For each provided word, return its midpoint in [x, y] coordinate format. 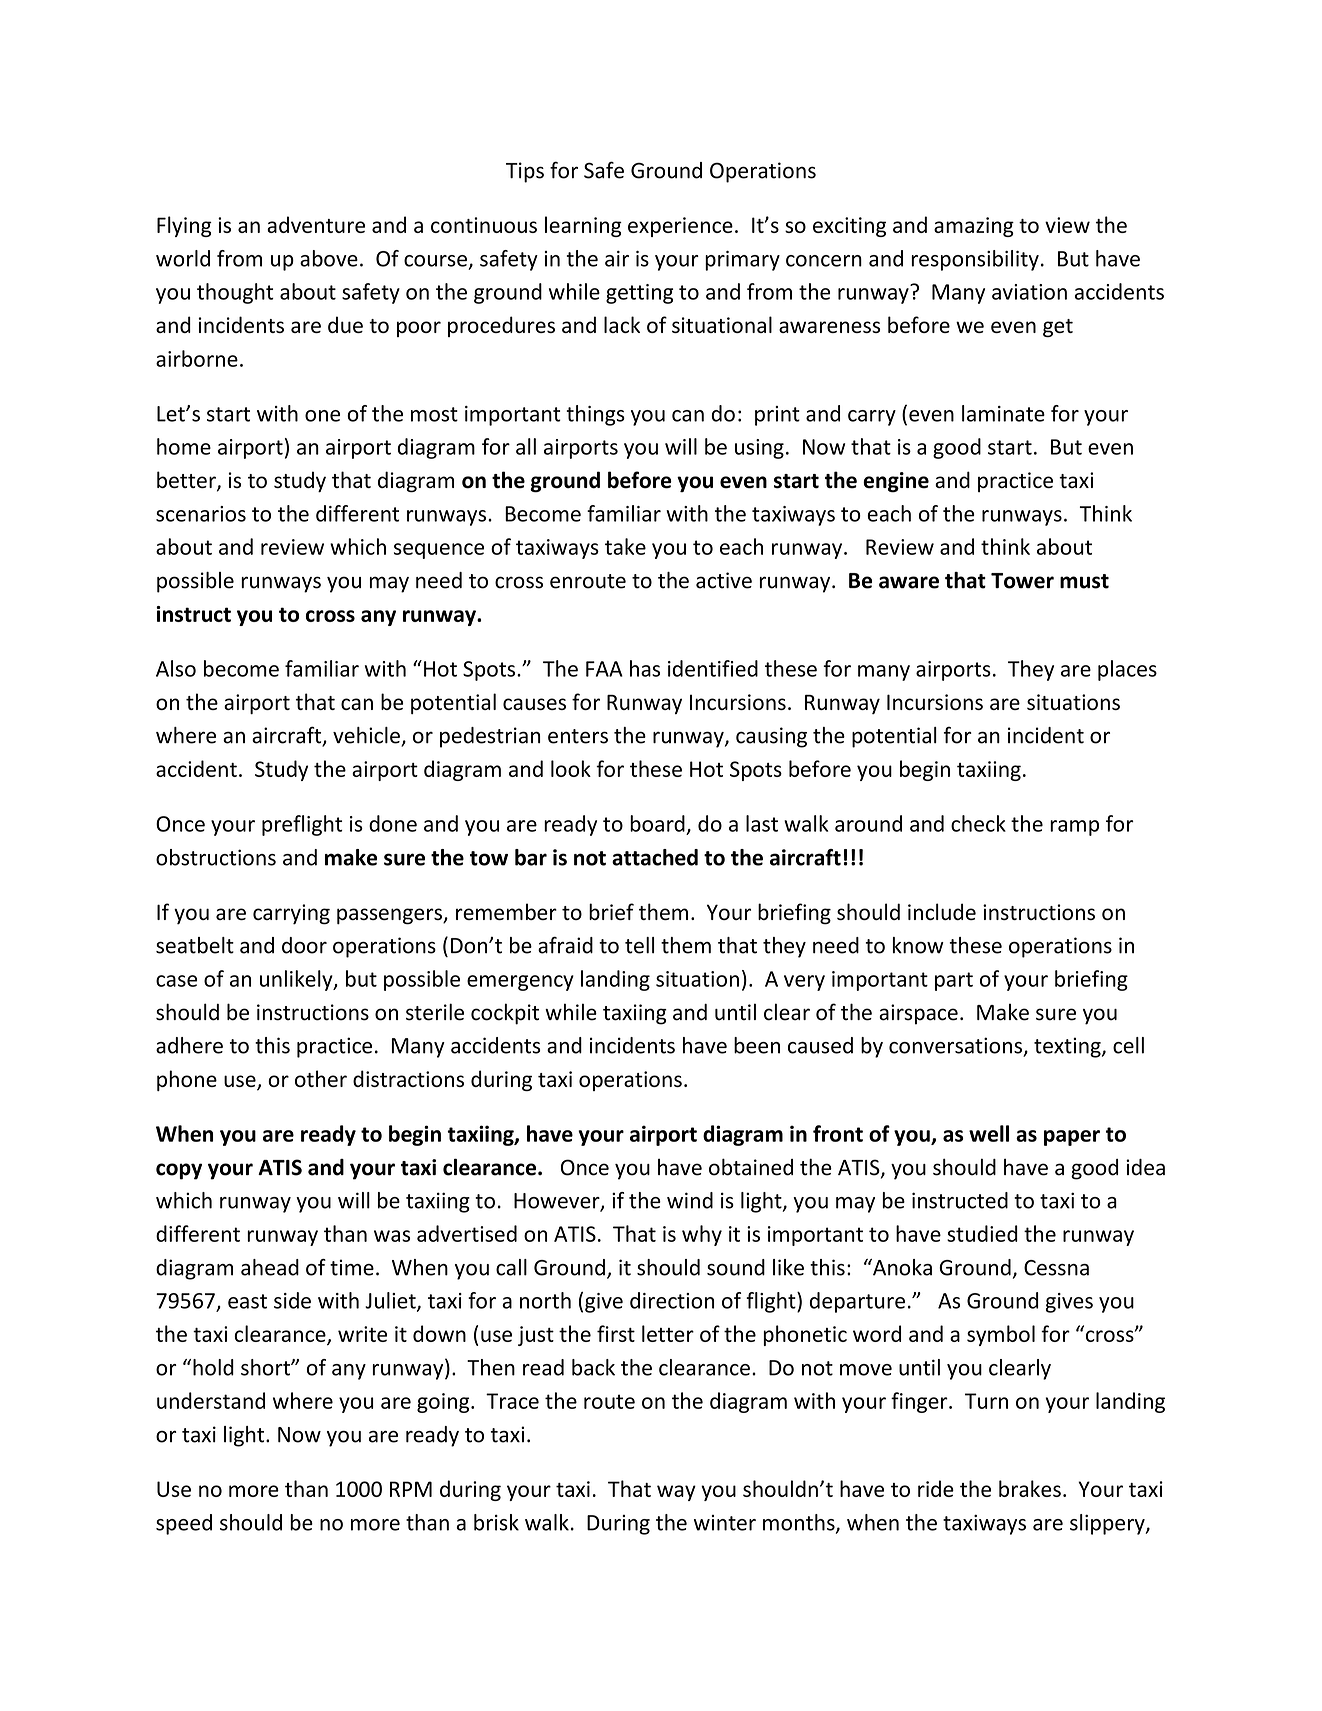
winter [725, 1523]
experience [680, 227]
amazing [974, 227]
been [757, 1045]
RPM [411, 1489]
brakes [1030, 1488]
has [645, 668]
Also [176, 668]
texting [1068, 1047]
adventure [316, 224]
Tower [1022, 581]
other [321, 1078]
